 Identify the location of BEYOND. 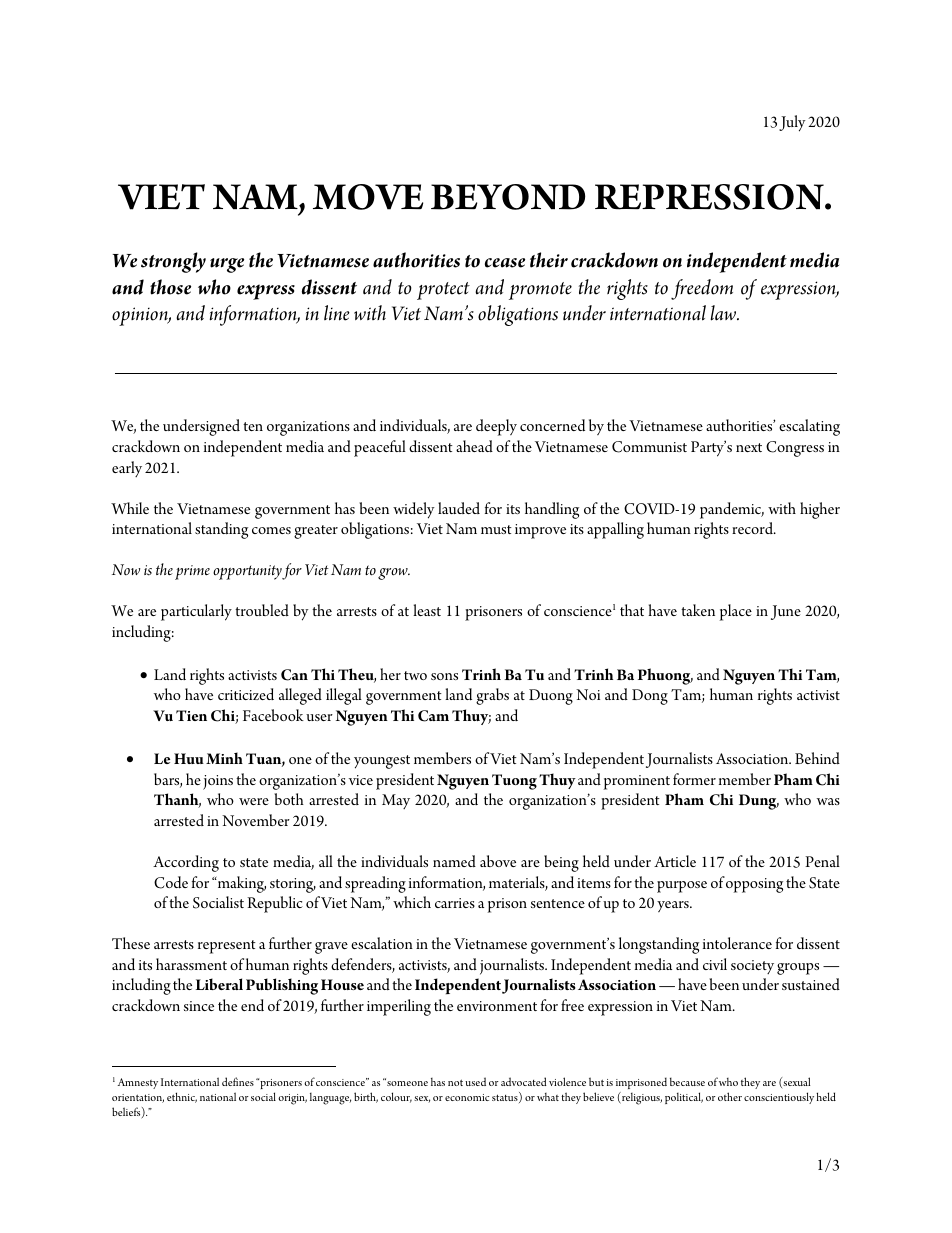
(508, 197).
